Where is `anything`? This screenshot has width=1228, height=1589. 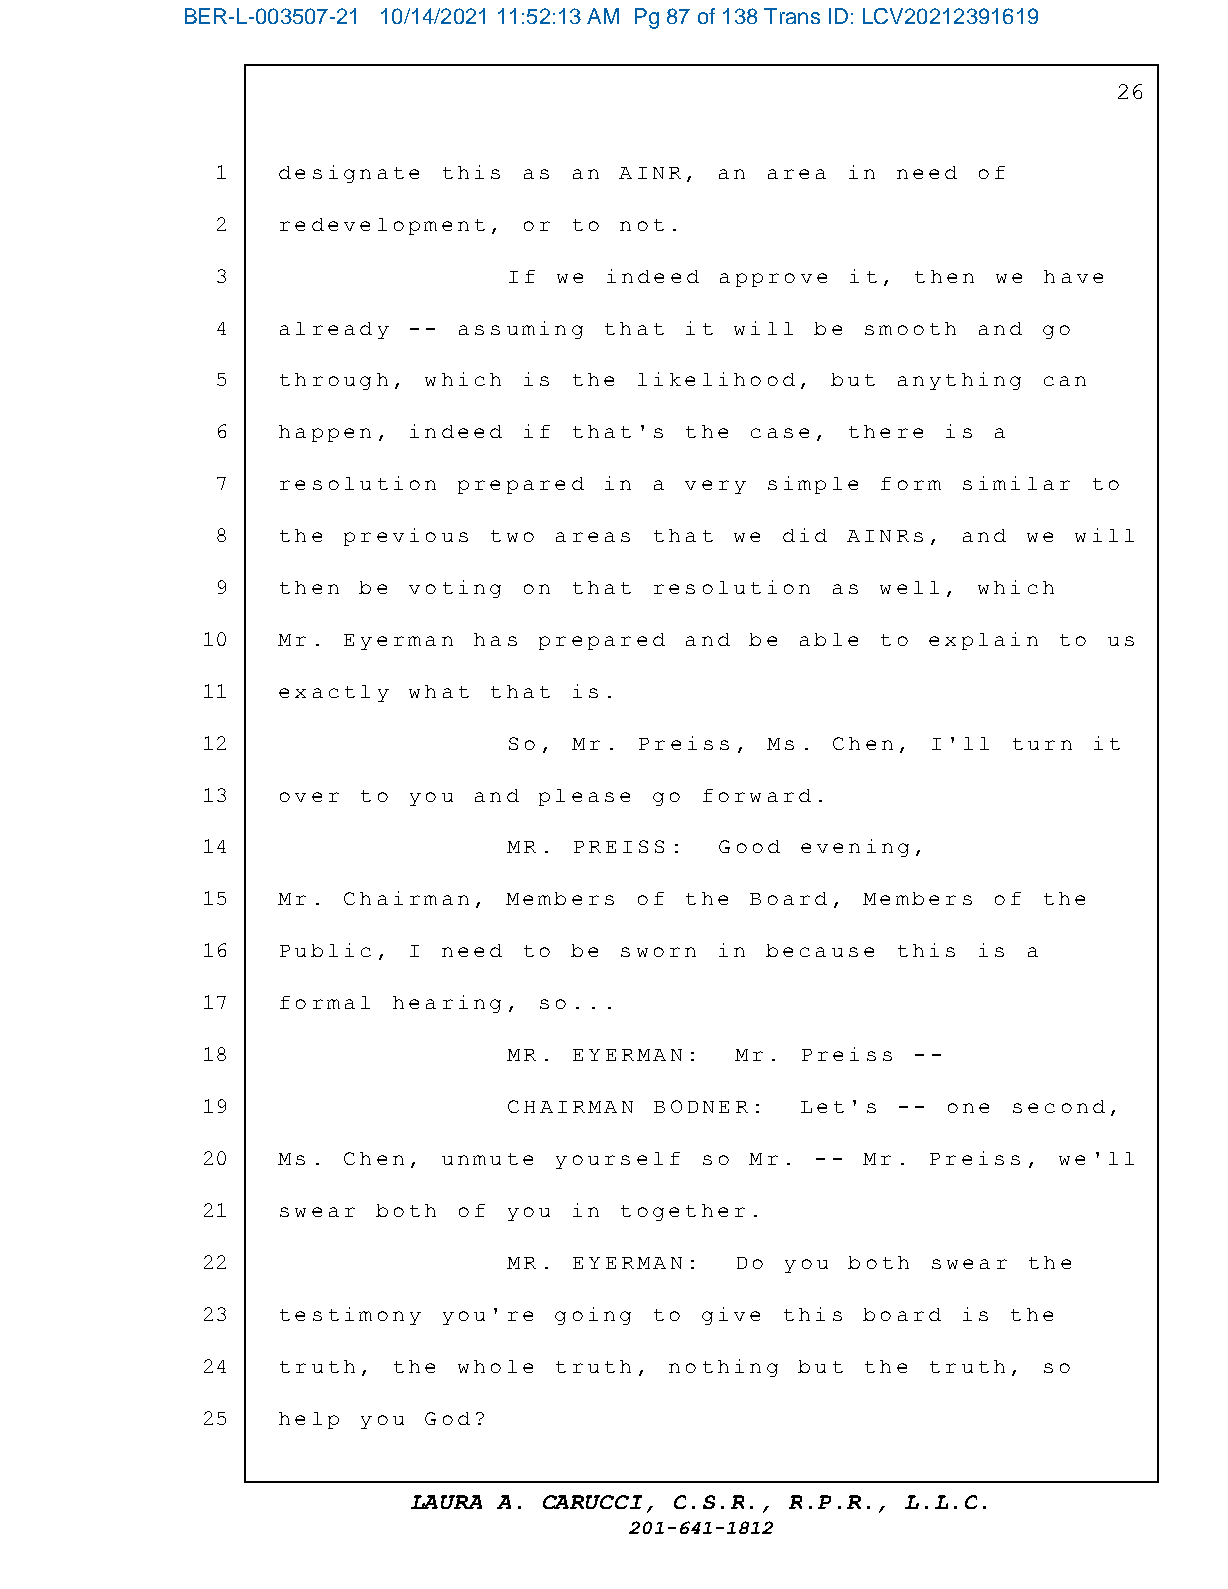
anything is located at coordinates (959, 381).
